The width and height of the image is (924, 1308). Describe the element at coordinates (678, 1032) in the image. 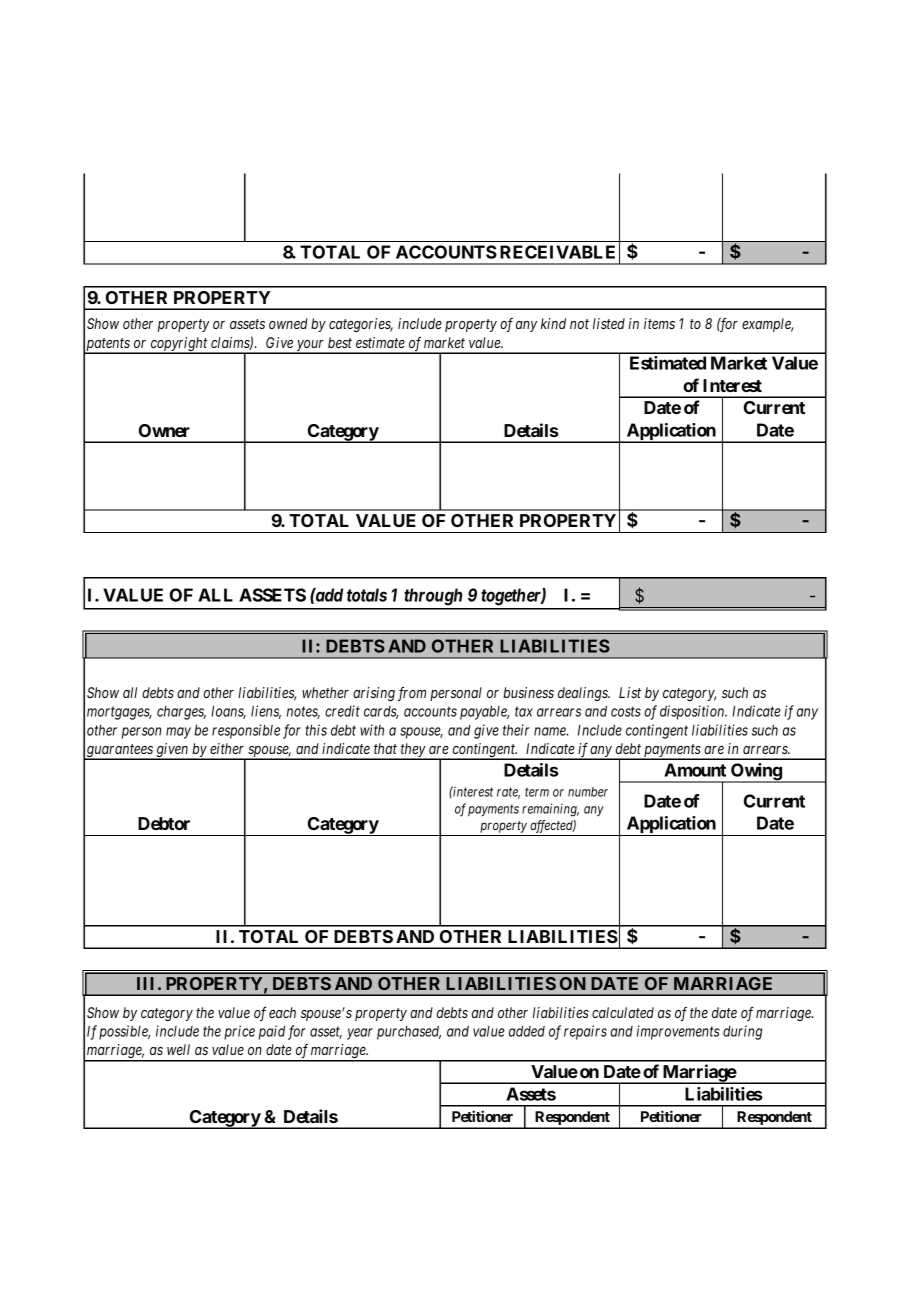

I see `improvements` at that location.
